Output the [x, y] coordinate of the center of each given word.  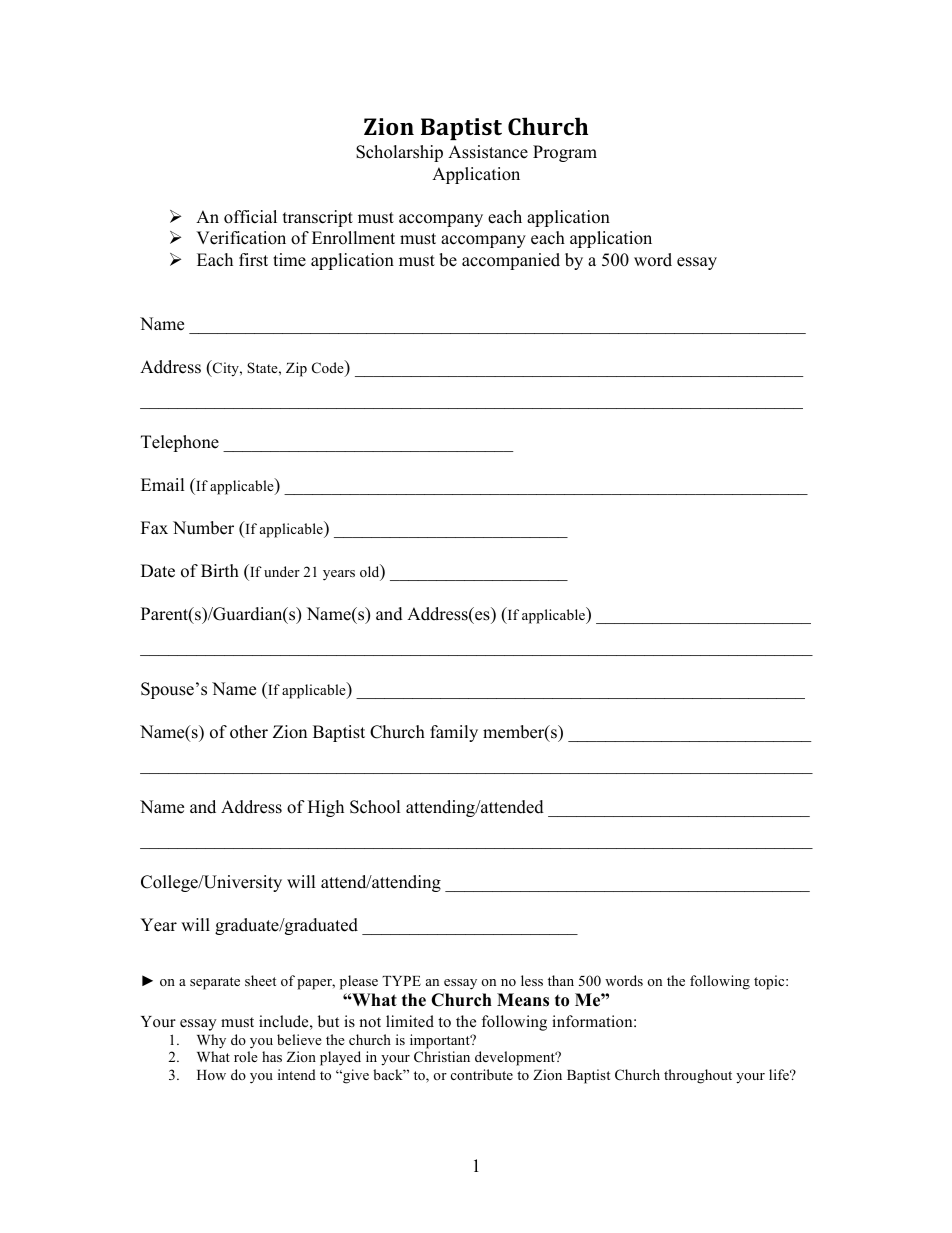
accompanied [511, 261]
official [250, 217]
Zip [296, 369]
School [375, 807]
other [249, 732]
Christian [442, 1056]
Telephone [180, 443]
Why [211, 1041]
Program [565, 153]
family [454, 733]
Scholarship [399, 153]
